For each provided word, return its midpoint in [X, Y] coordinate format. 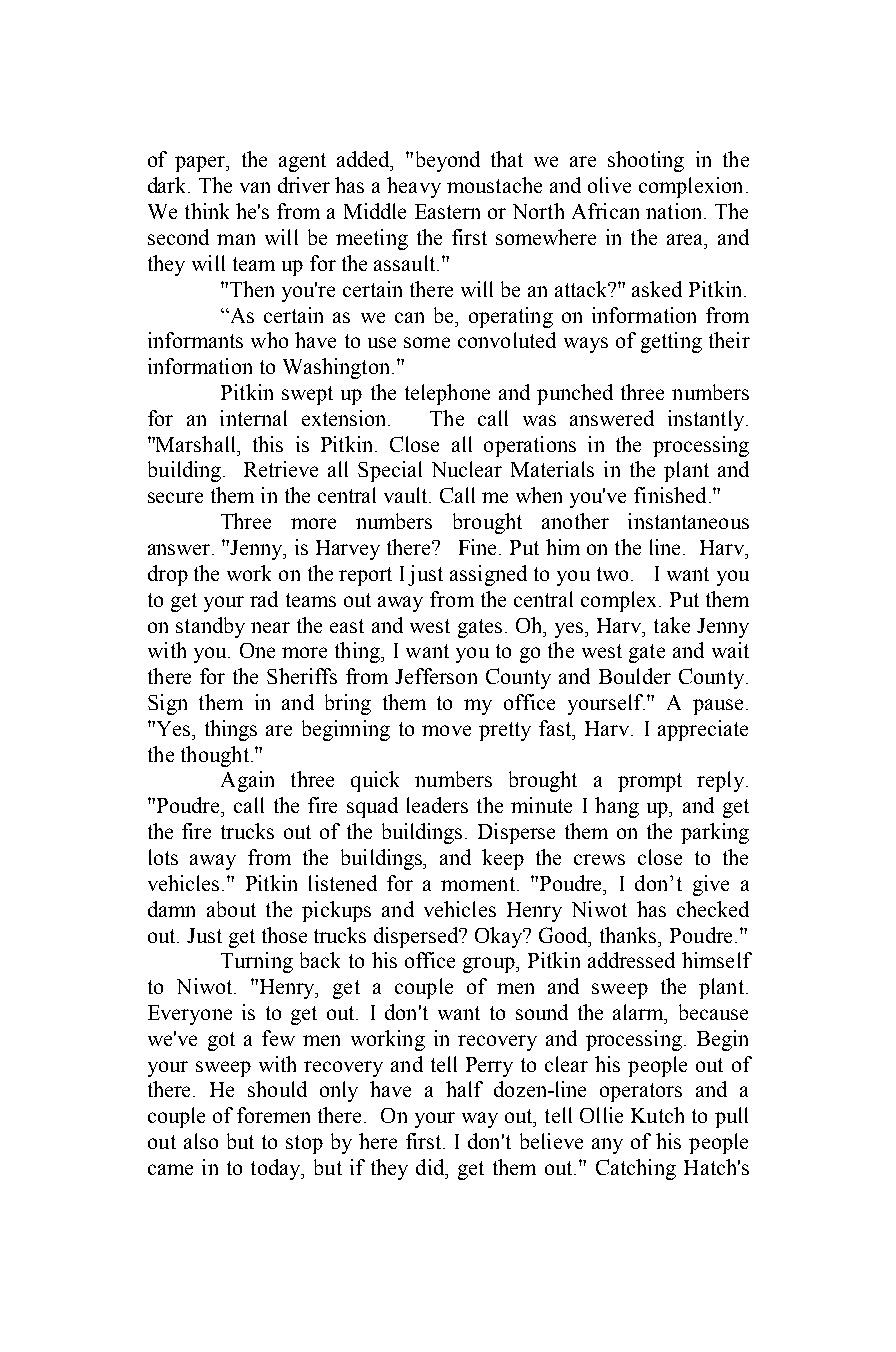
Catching [636, 1169]
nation [675, 211]
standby [210, 627]
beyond [446, 161]
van [255, 187]
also [201, 1141]
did [431, 1167]
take [672, 625]
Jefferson [436, 676]
